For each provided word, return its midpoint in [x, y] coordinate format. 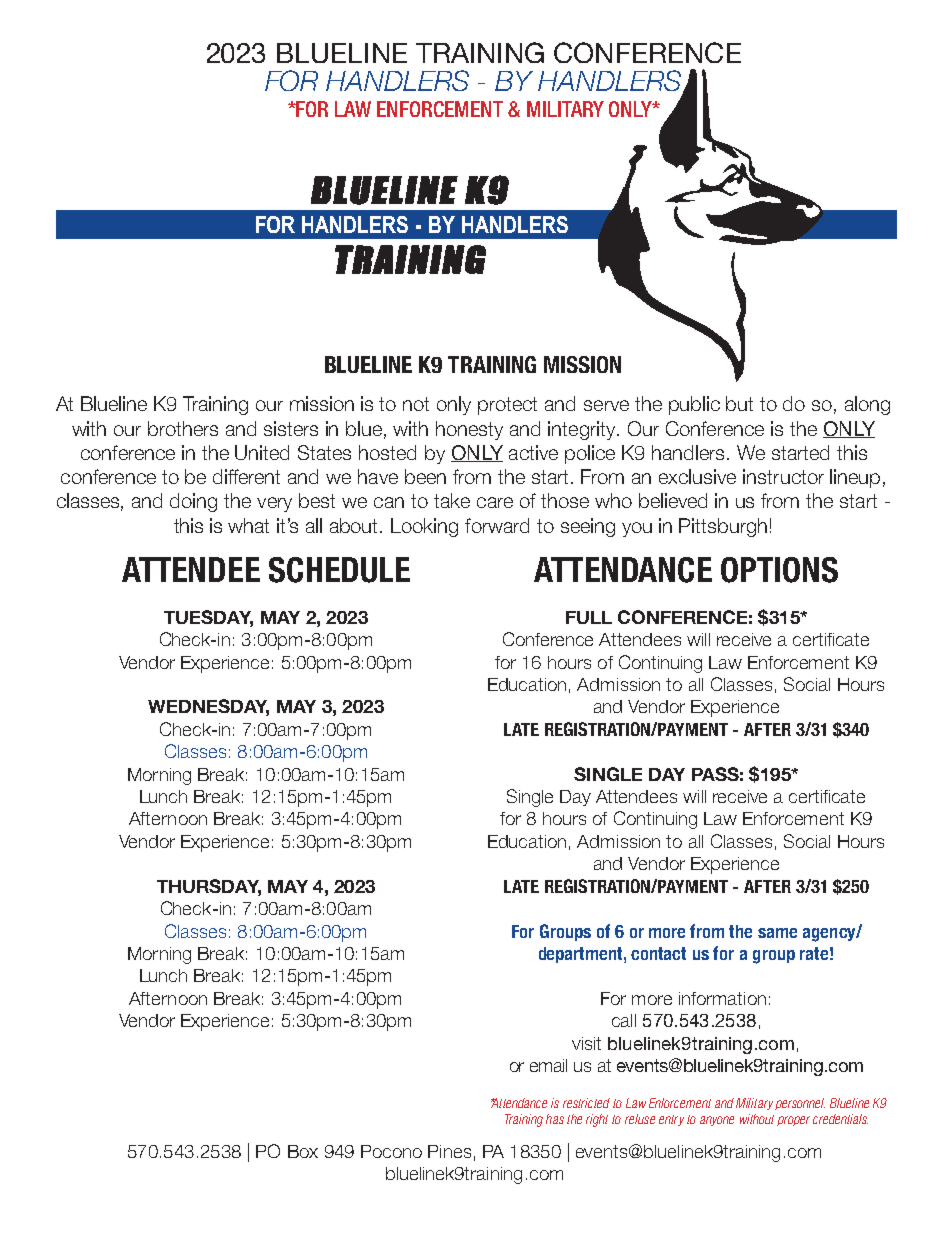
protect [507, 406]
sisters [291, 428]
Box [303, 1151]
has [555, 1119]
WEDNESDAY [208, 707]
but [739, 403]
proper [793, 1121]
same [777, 933]
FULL [589, 617]
